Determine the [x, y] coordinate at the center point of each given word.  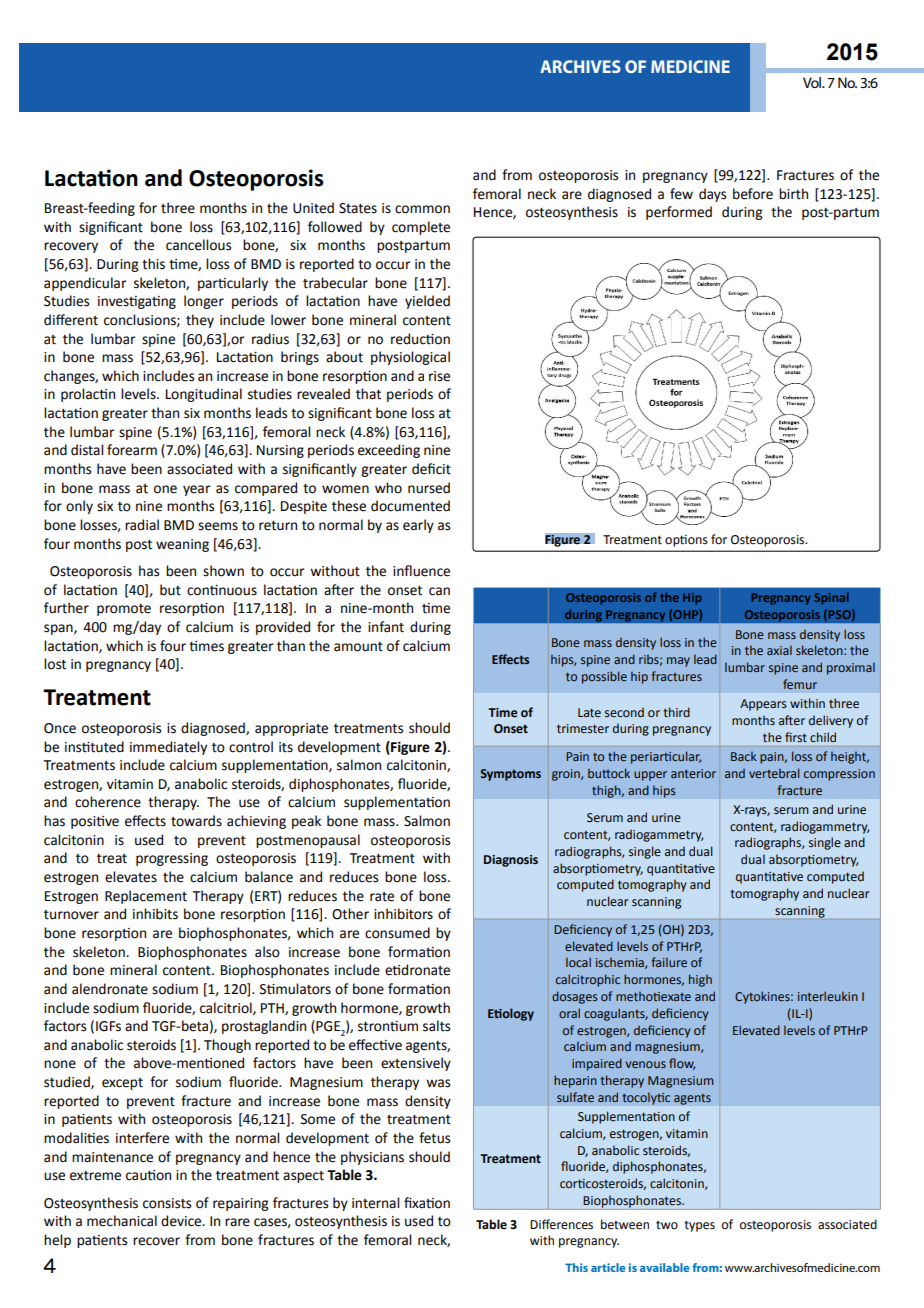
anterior [693, 773]
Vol [813, 82]
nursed [429, 488]
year [197, 490]
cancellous [198, 245]
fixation [427, 1203]
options [686, 541]
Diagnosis [511, 861]
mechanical [122, 1221]
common [422, 209]
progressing [172, 859]
